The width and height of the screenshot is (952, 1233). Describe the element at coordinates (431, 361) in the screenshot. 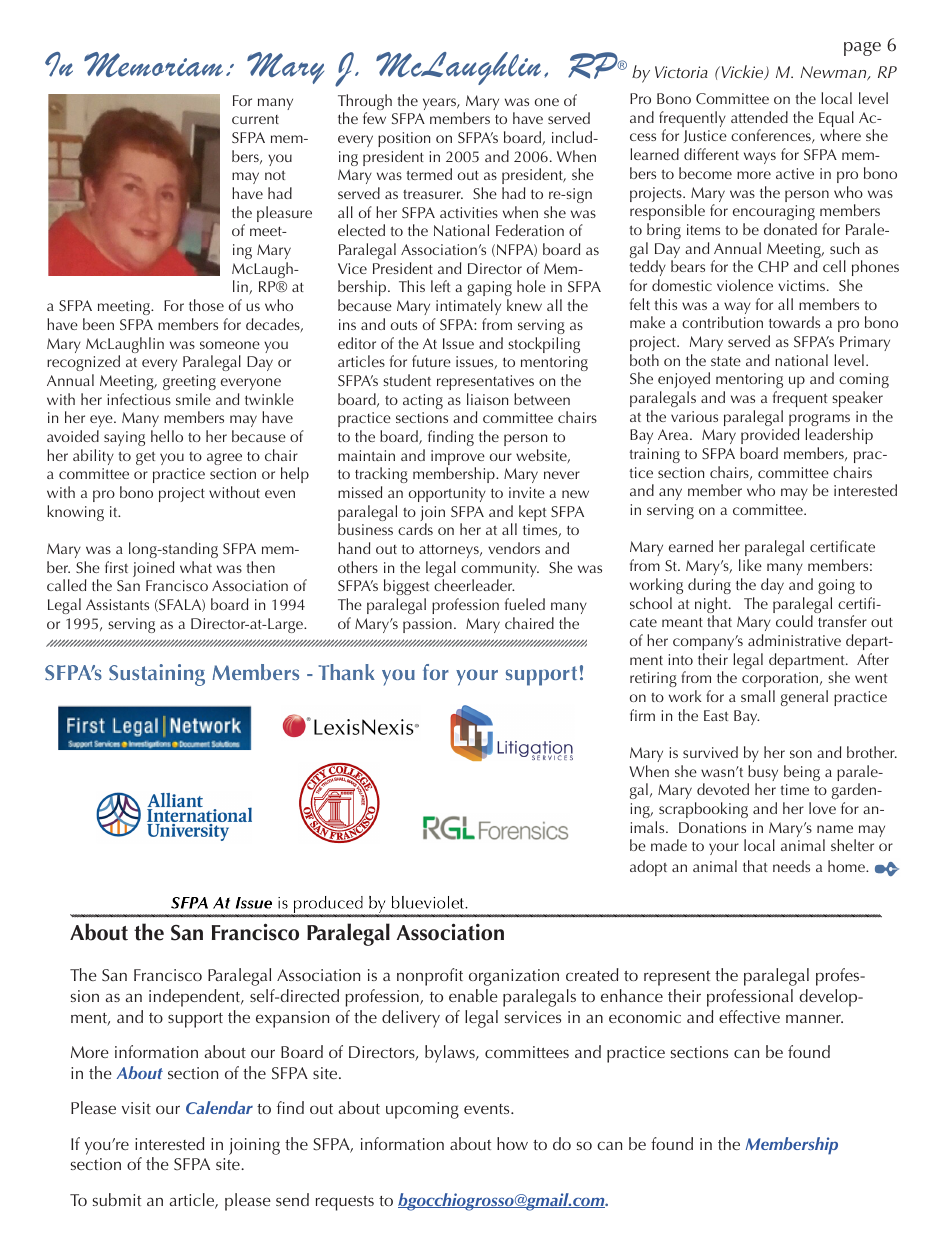

I see `future` at that location.
